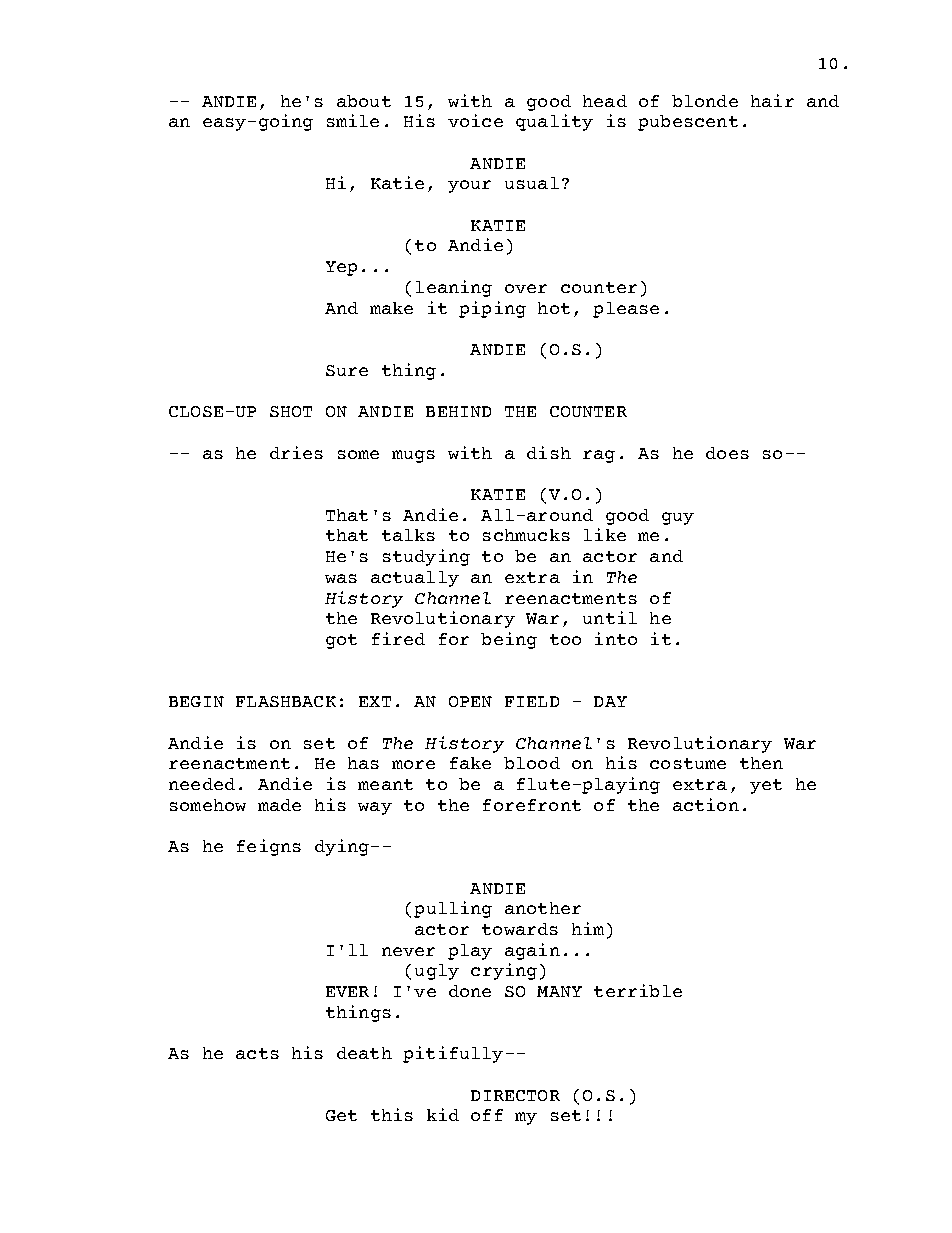 Image resolution: width=952 pixels, height=1233 pixels. What do you see at coordinates (688, 123) in the image?
I see `pubescent` at bounding box center [688, 123].
